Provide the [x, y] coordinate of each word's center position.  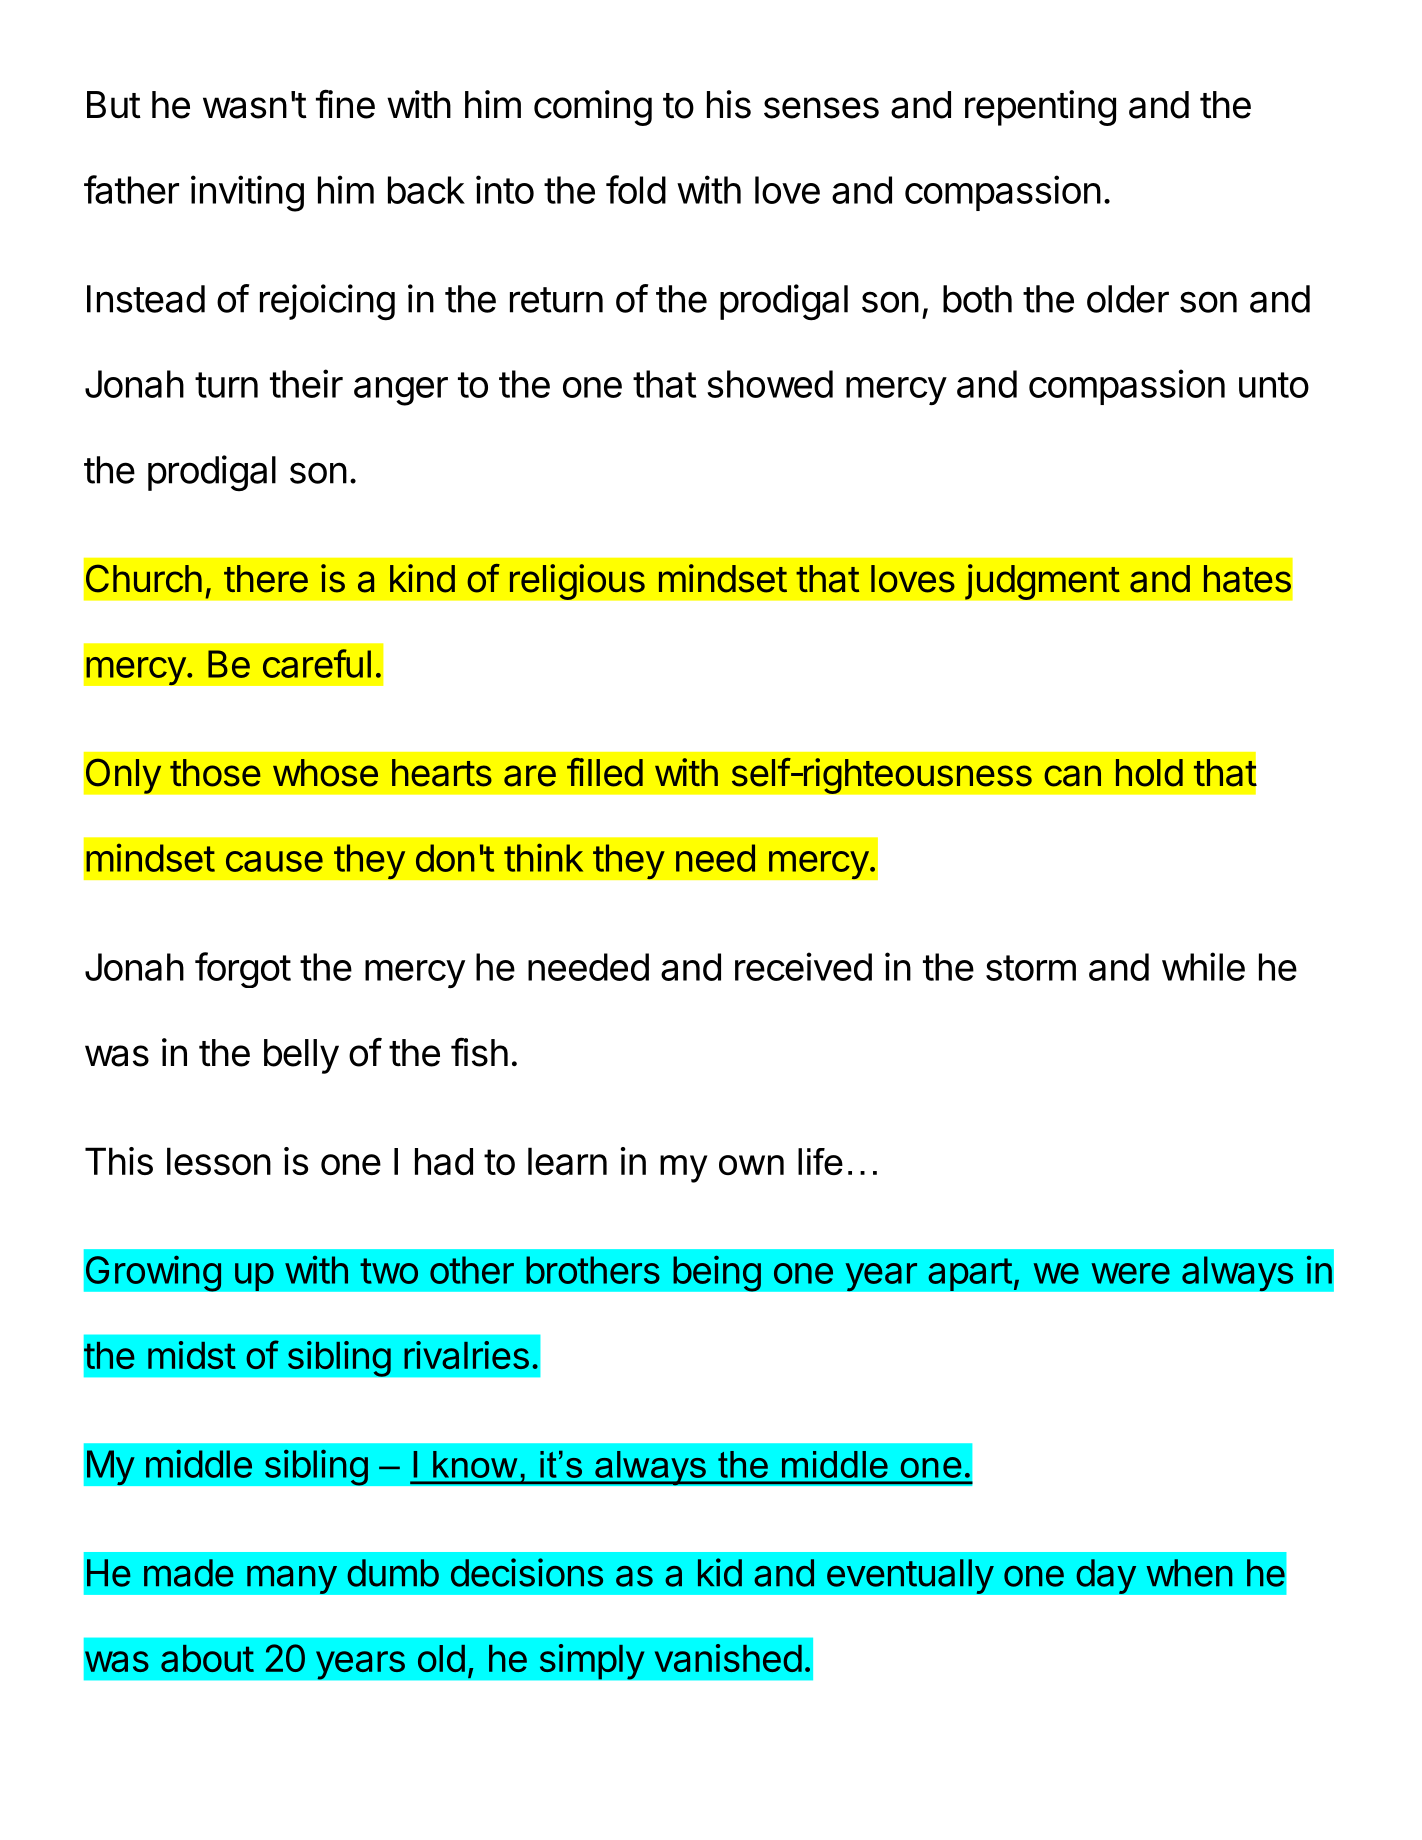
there [266, 579]
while [1203, 966]
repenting [1040, 108]
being [717, 1273]
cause [274, 861]
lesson [219, 1161]
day [1106, 1576]
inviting [247, 193]
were [1131, 1273]
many [292, 1579]
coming [593, 108]
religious [577, 582]
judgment [1042, 582]
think [543, 857]
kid [720, 1572]
